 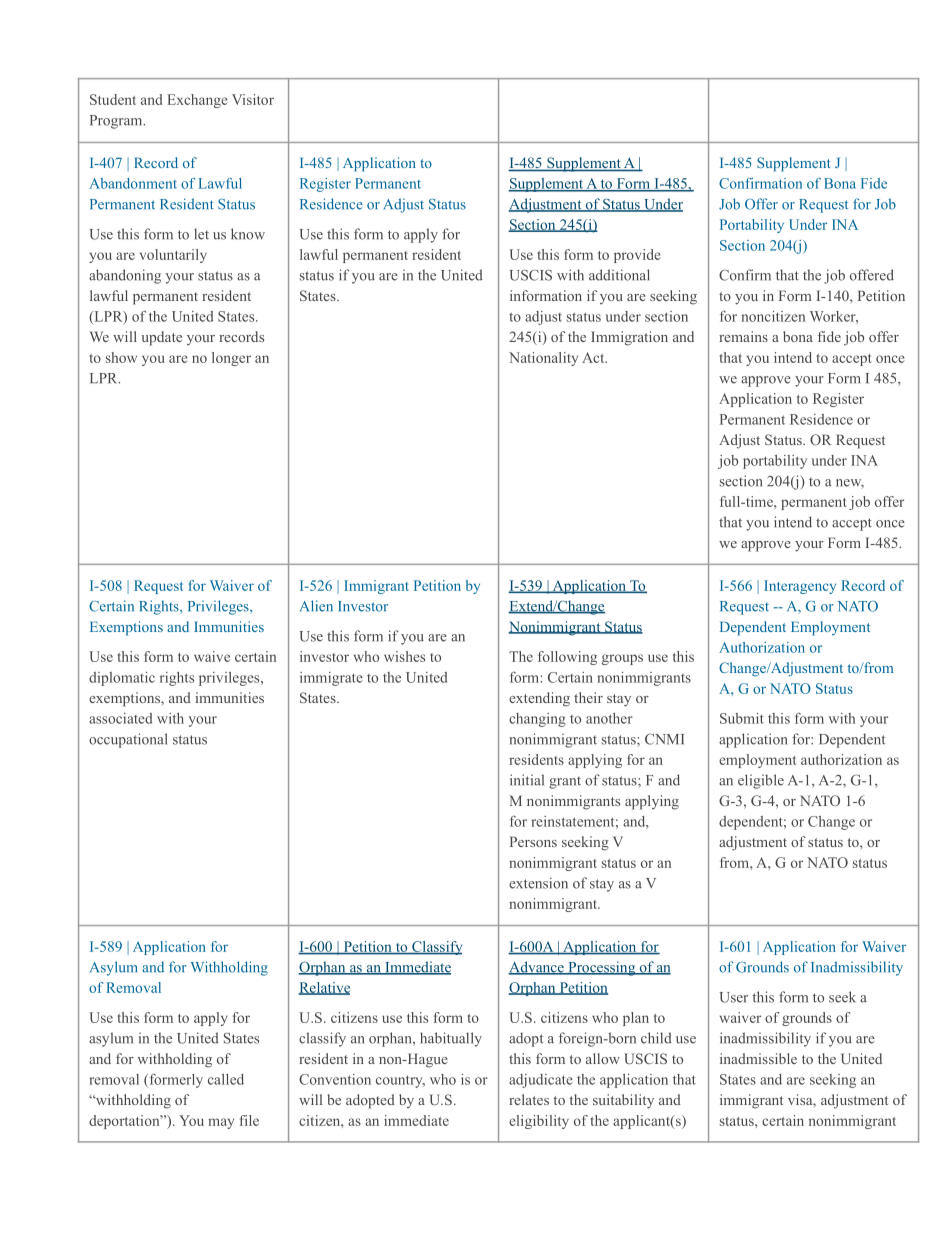 What do you see at coordinates (761, 781) in the screenshot?
I see `eligible` at bounding box center [761, 781].
